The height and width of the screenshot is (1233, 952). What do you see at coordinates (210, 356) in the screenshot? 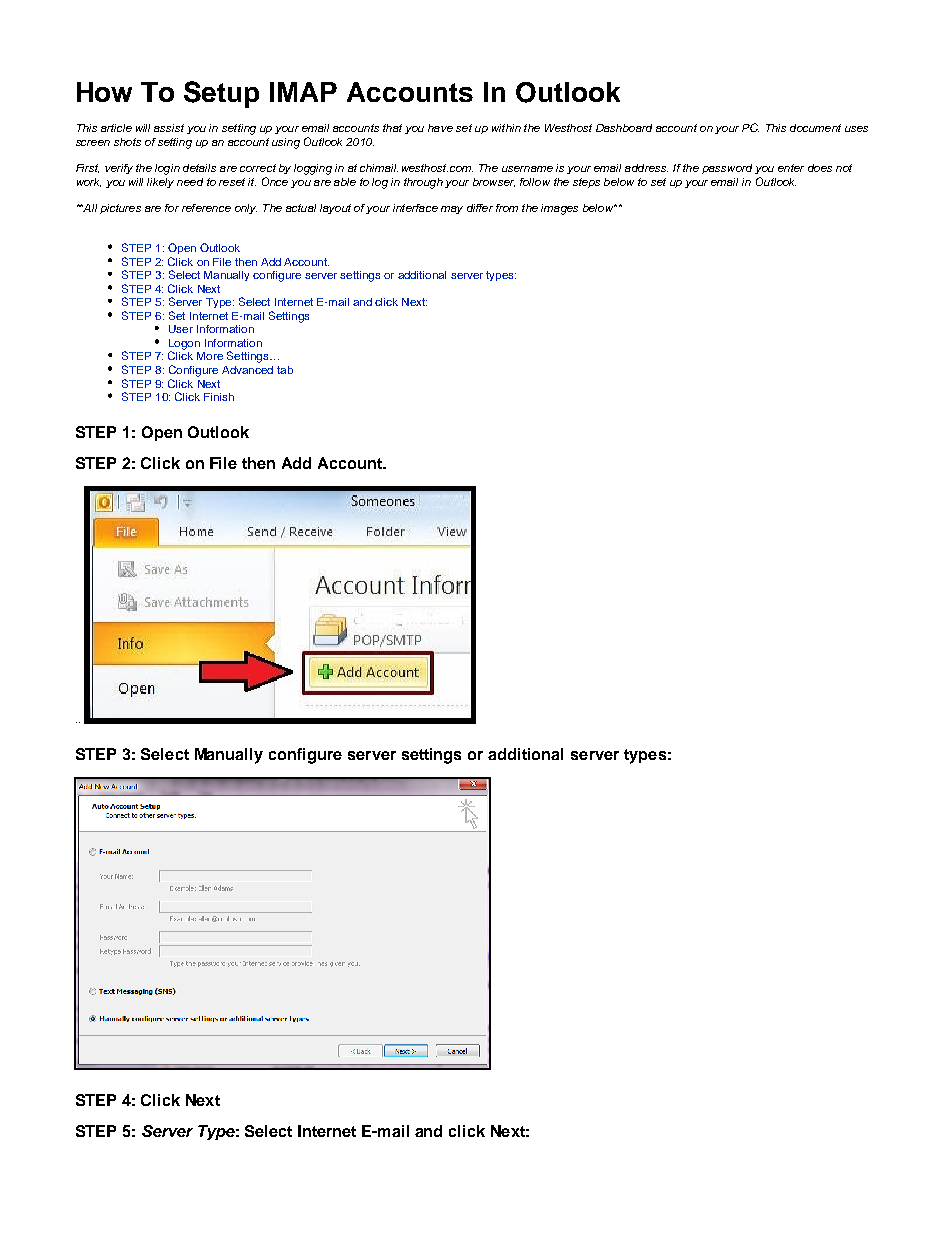
I see `More` at bounding box center [210, 356].
